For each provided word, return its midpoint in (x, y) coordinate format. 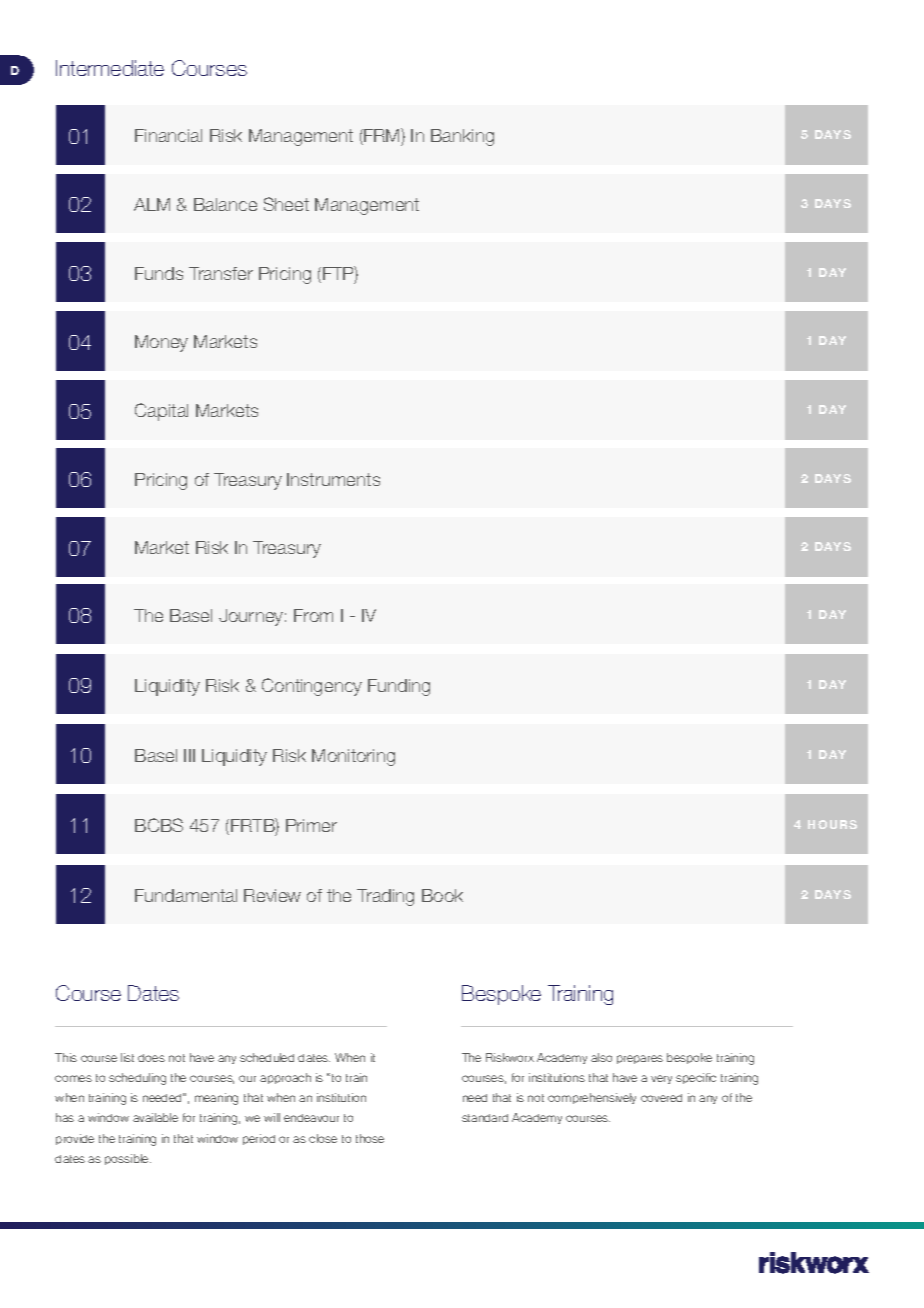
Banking (462, 137)
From (313, 615)
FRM (382, 136)
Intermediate (110, 68)
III (189, 755)
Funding (399, 687)
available (155, 1117)
